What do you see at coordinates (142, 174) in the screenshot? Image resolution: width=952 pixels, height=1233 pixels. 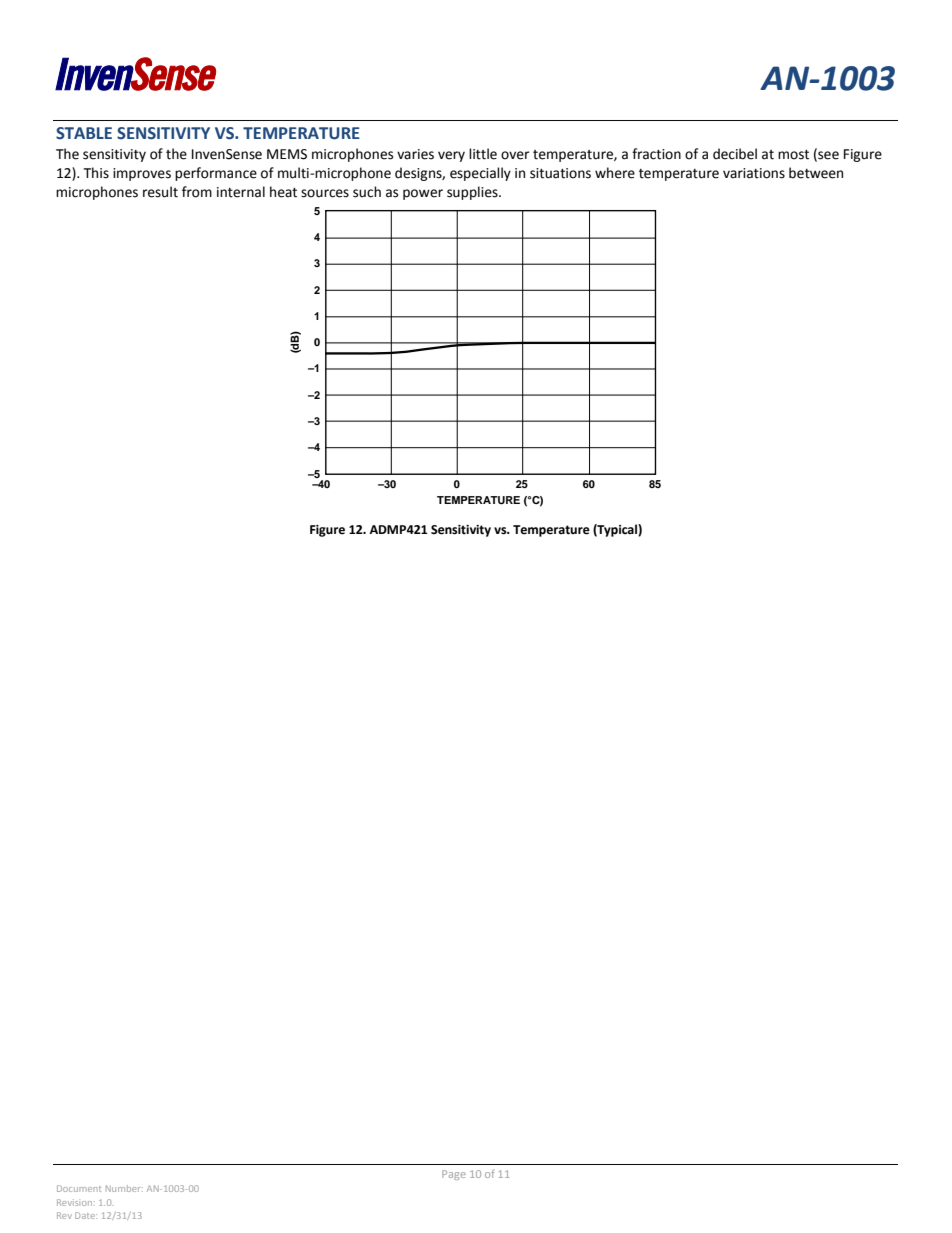 I see `improves` at bounding box center [142, 174].
